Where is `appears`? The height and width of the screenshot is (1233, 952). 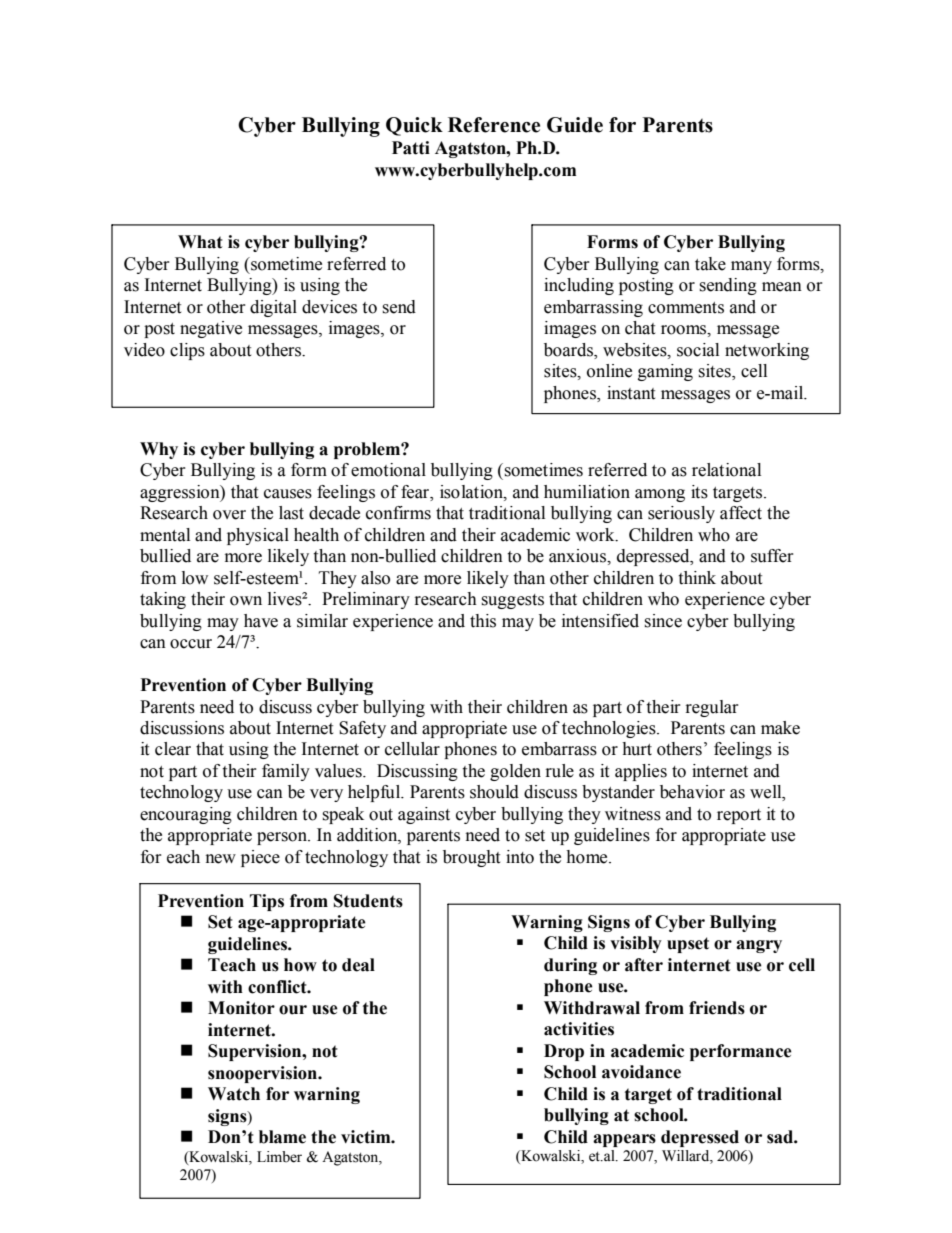 appears is located at coordinates (624, 1140).
